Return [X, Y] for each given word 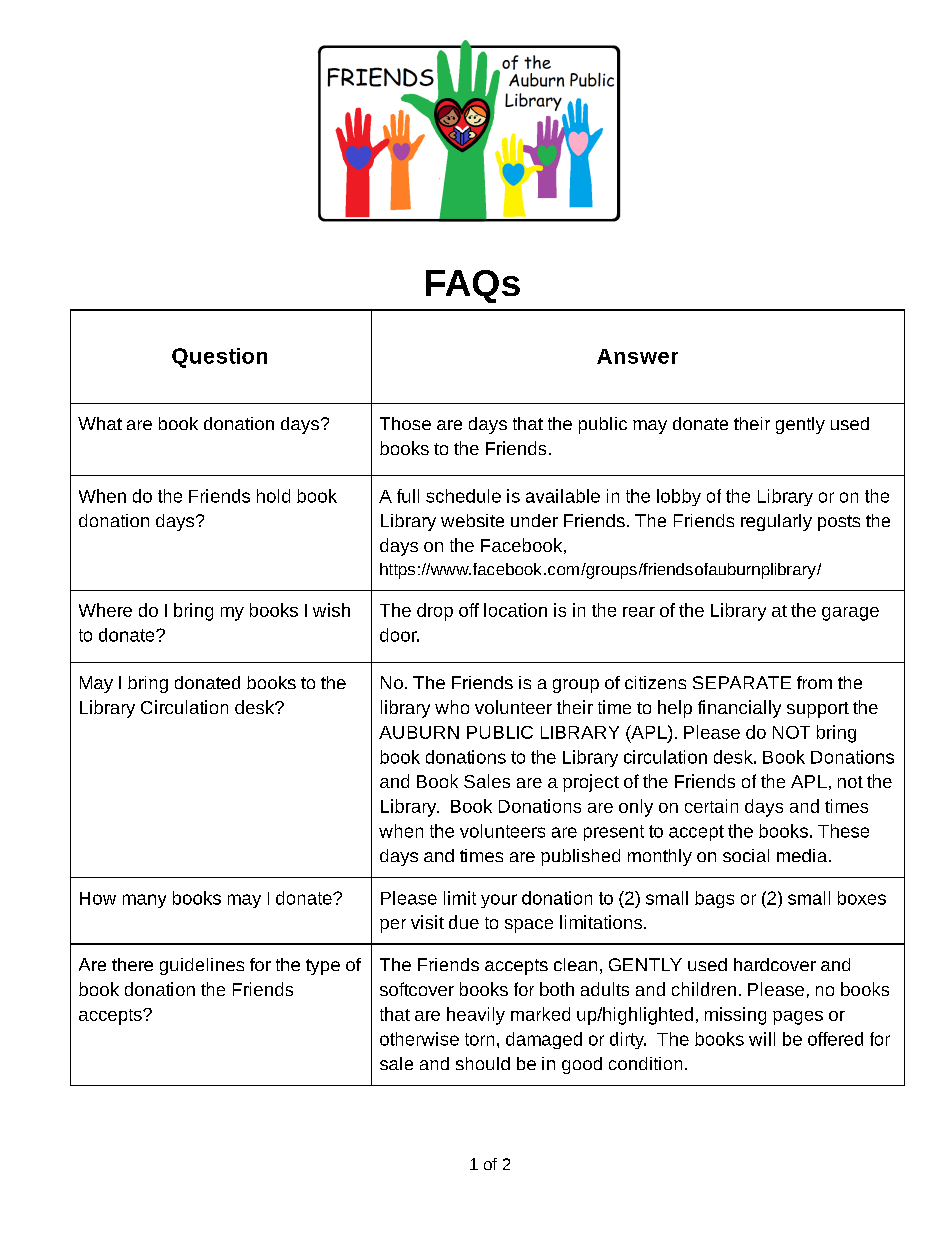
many [144, 901]
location [515, 610]
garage [850, 614]
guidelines [202, 966]
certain [711, 806]
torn [479, 1039]
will [762, 1039]
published [580, 857]
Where [105, 610]
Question [219, 358]
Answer [637, 356]
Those [405, 423]
